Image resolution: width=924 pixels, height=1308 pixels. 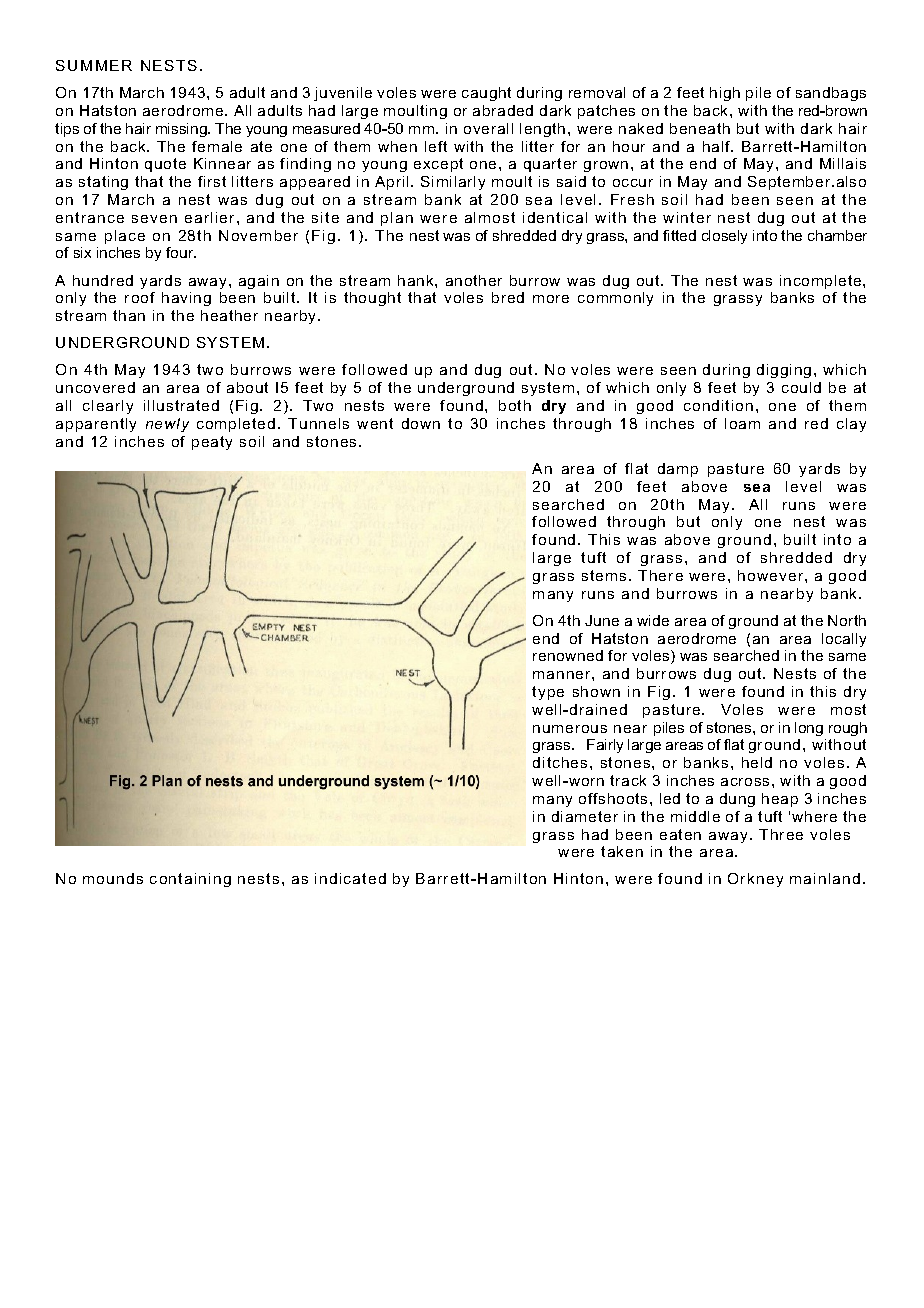 I want to click on high, so click(x=725, y=94).
